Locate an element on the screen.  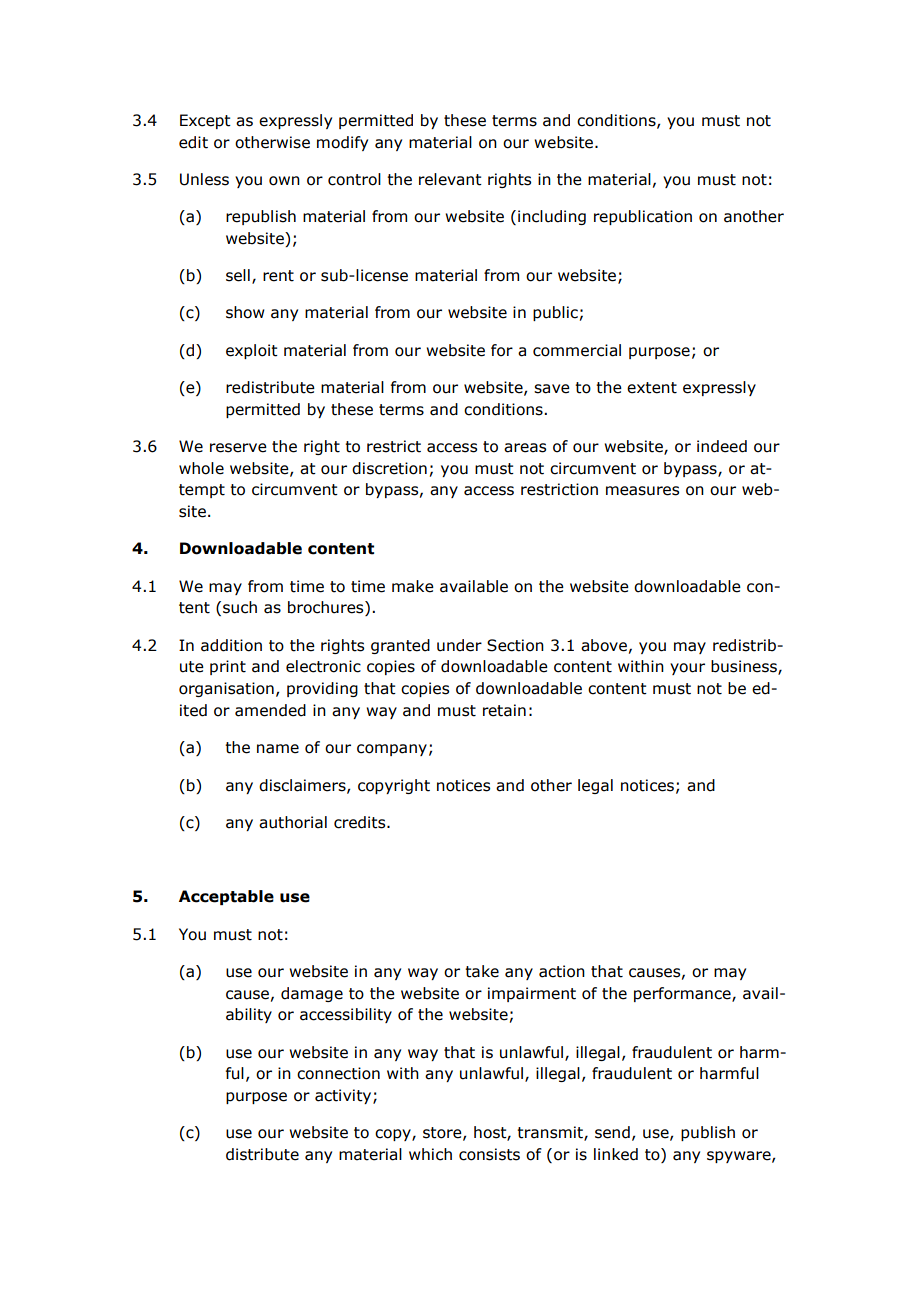
Unless is located at coordinates (204, 179).
